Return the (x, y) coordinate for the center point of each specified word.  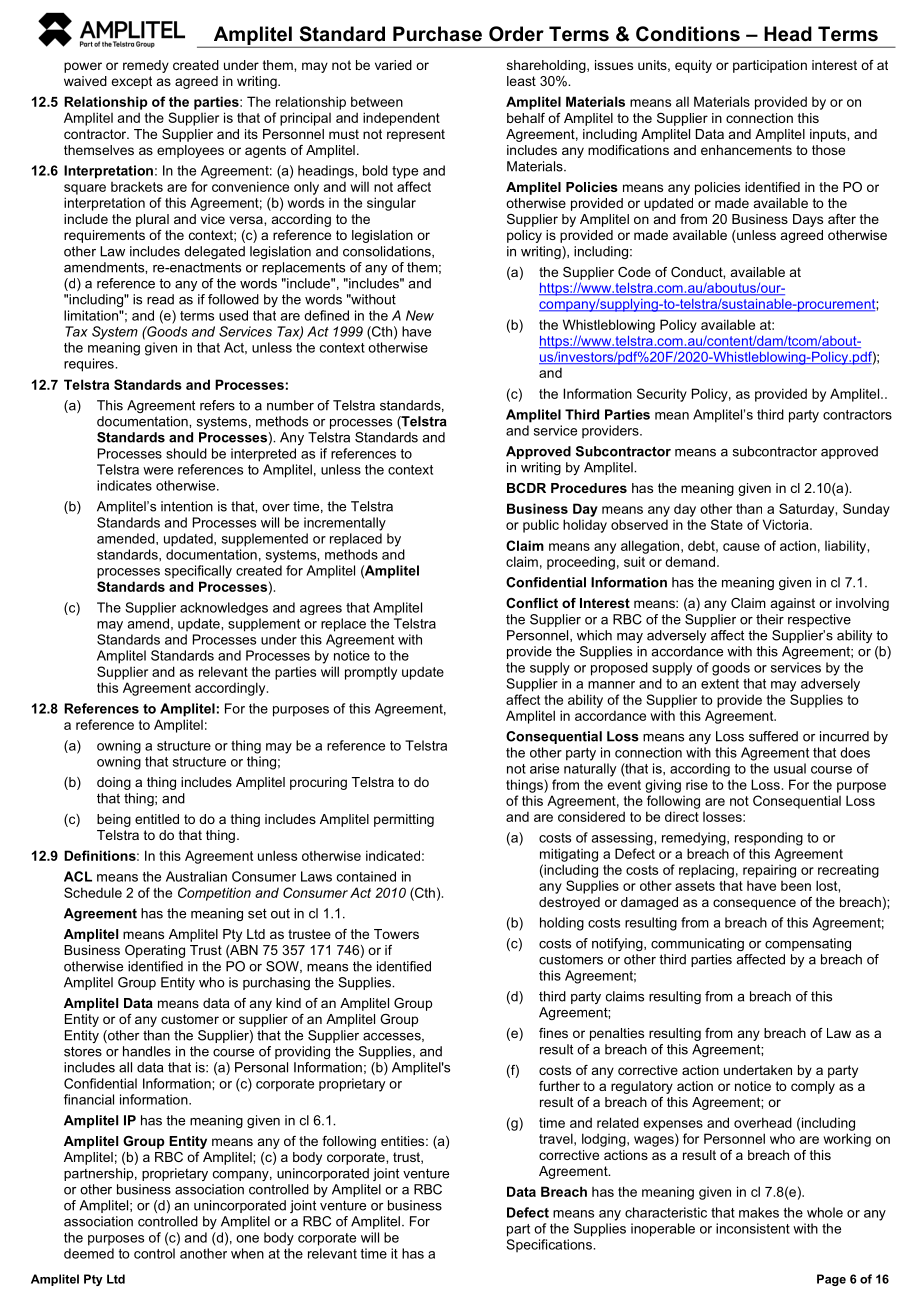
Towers (396, 934)
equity (693, 66)
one (247, 1239)
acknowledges (224, 609)
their (770, 619)
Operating (155, 951)
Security (662, 395)
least (521, 81)
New (420, 315)
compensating (808, 944)
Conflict (532, 603)
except (131, 82)
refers (217, 405)
